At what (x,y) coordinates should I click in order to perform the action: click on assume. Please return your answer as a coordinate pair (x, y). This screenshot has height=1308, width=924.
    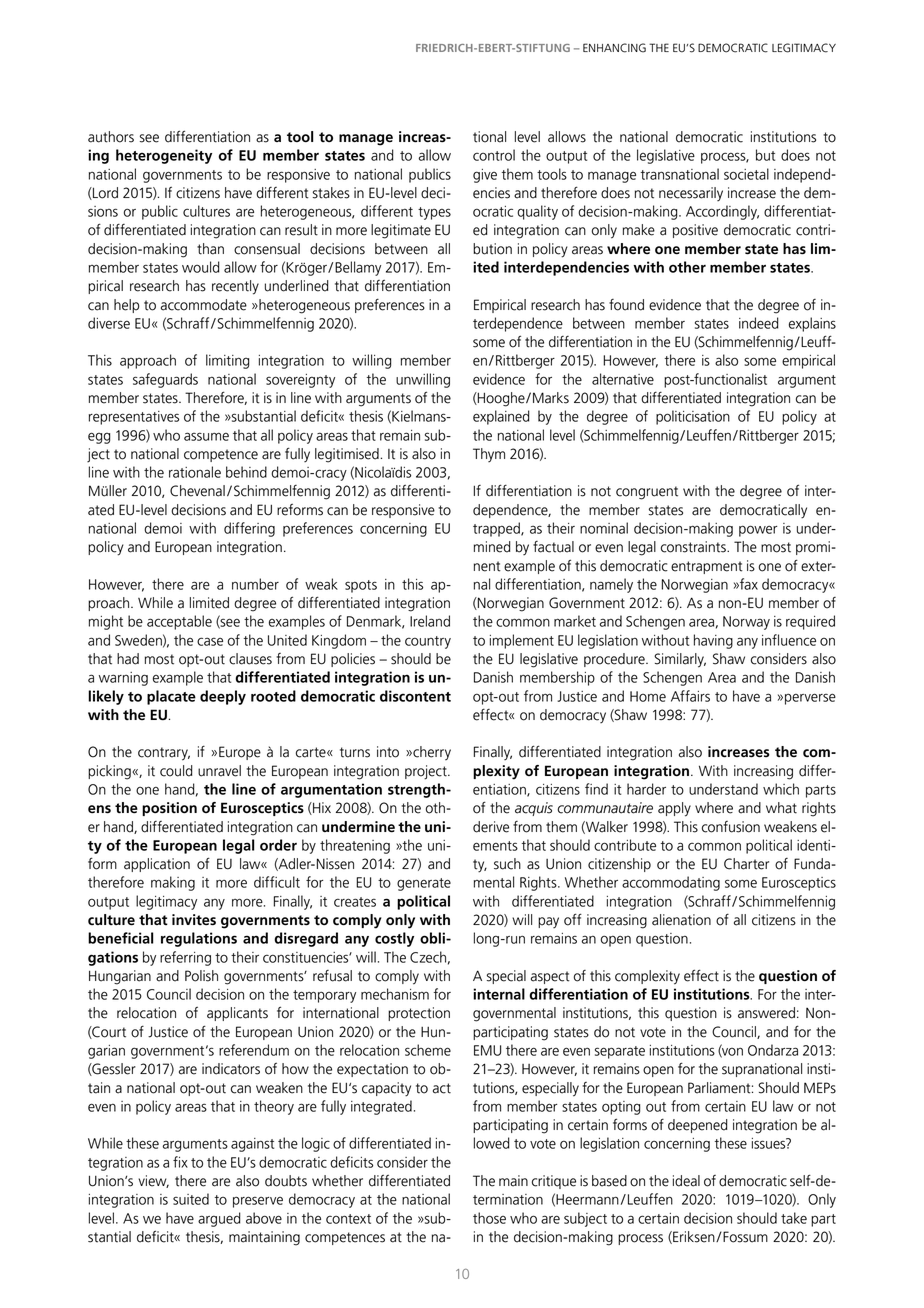
    Looking at the image, I should click on (206, 436).
